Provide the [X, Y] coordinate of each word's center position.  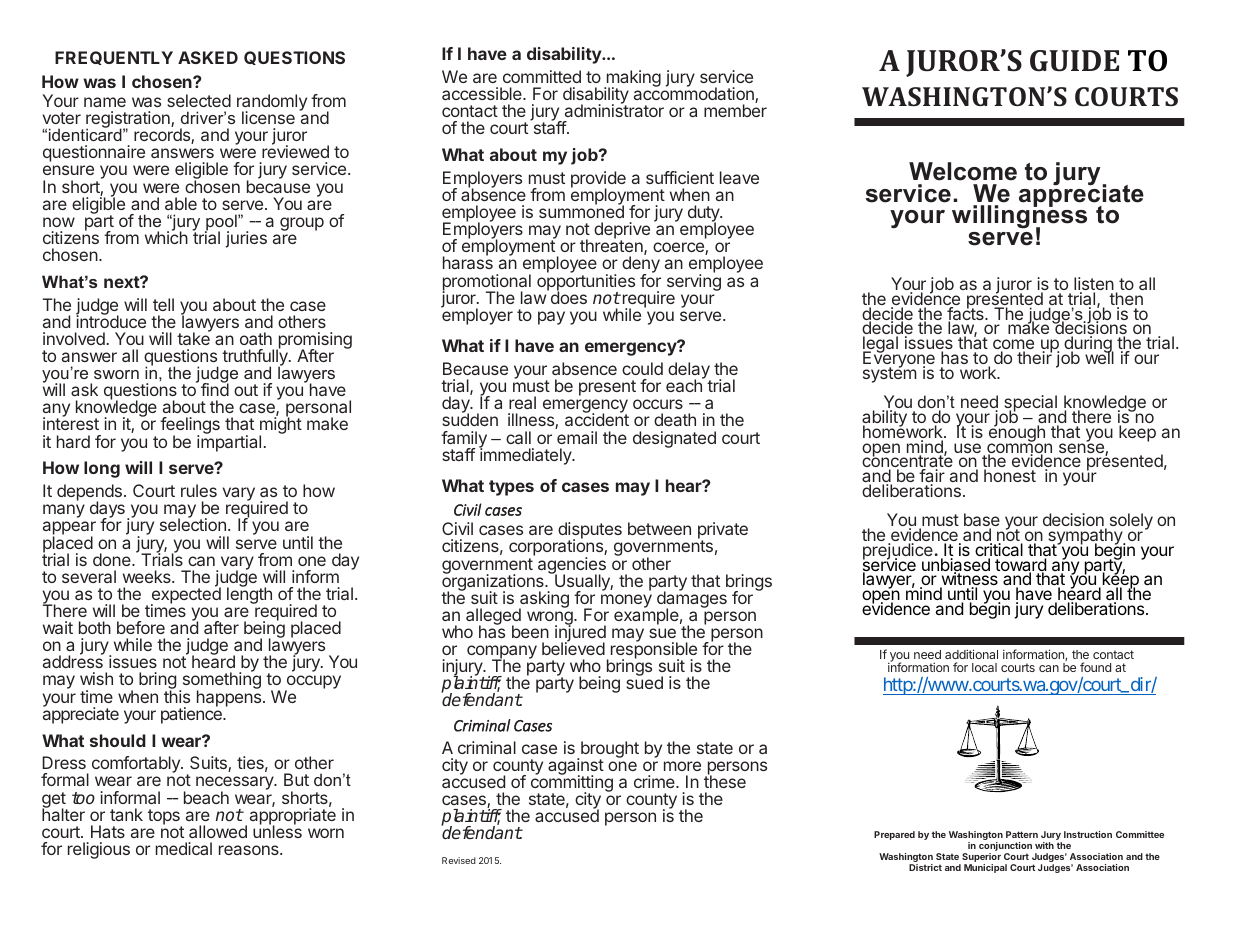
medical [184, 848]
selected [199, 100]
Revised [459, 860]
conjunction [1005, 848]
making [632, 80]
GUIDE [1074, 61]
